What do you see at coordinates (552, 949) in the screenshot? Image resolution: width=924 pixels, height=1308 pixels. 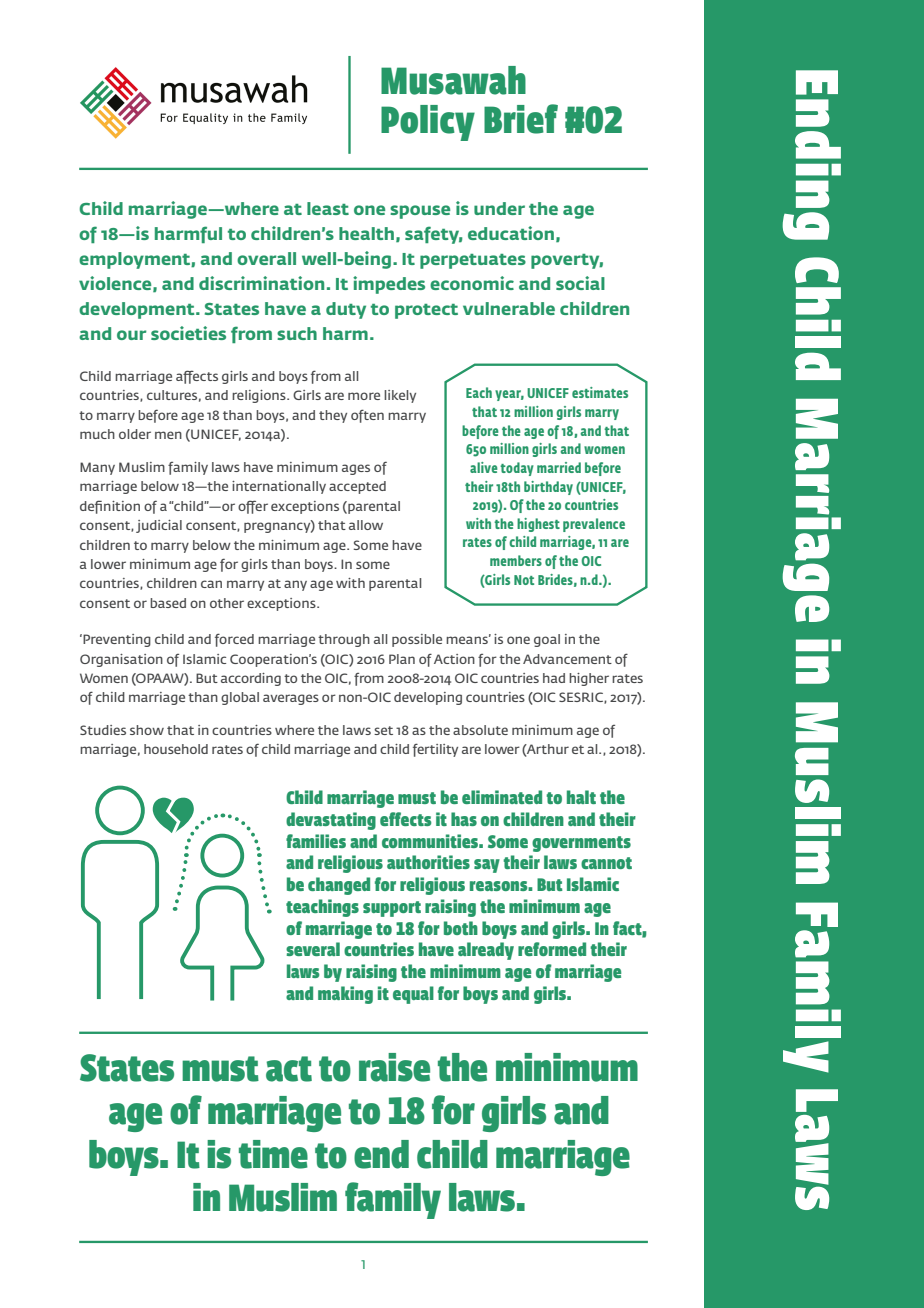 I see `reformed` at bounding box center [552, 949].
